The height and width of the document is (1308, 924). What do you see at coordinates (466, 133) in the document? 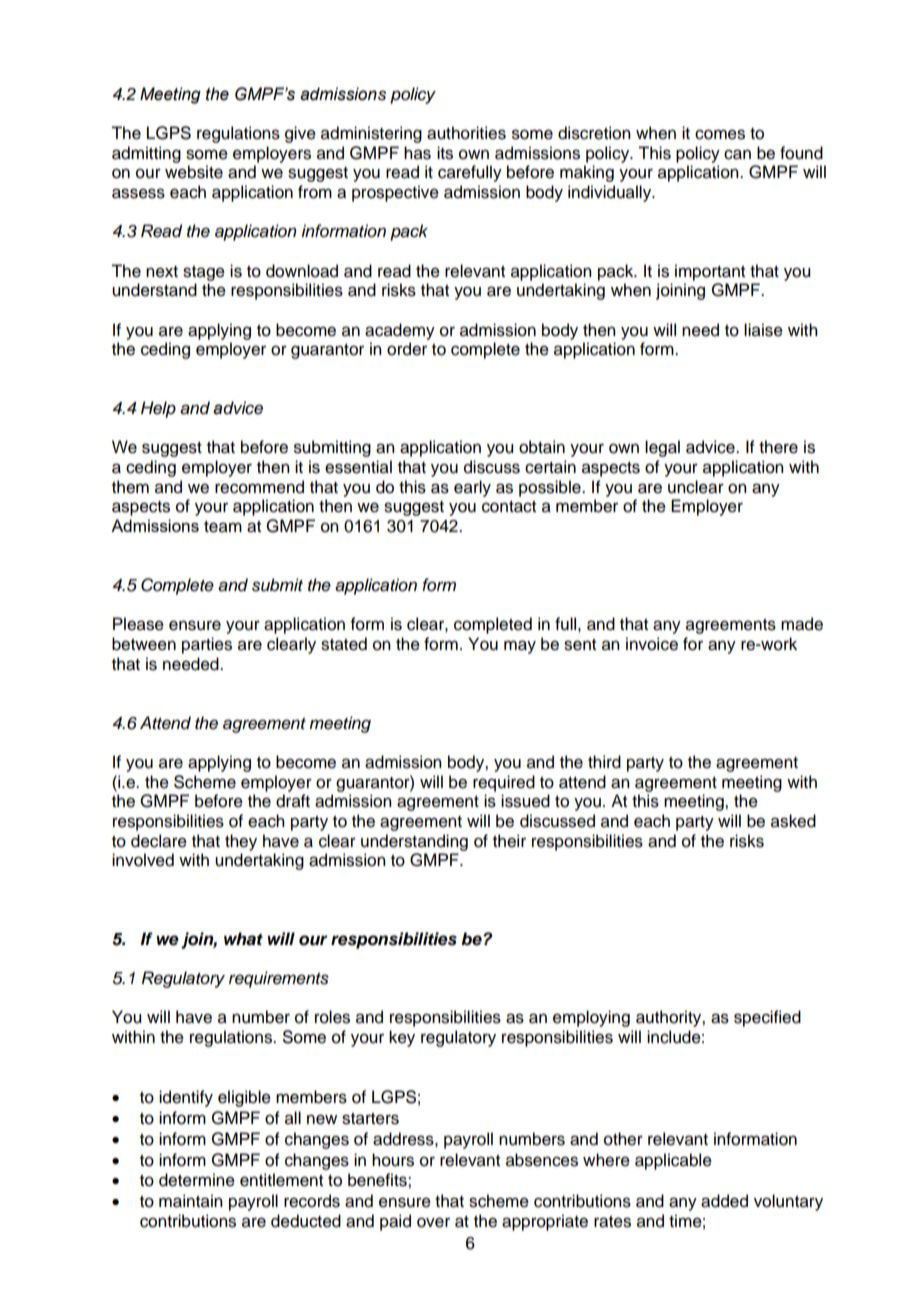
I see `authorities` at bounding box center [466, 133].
